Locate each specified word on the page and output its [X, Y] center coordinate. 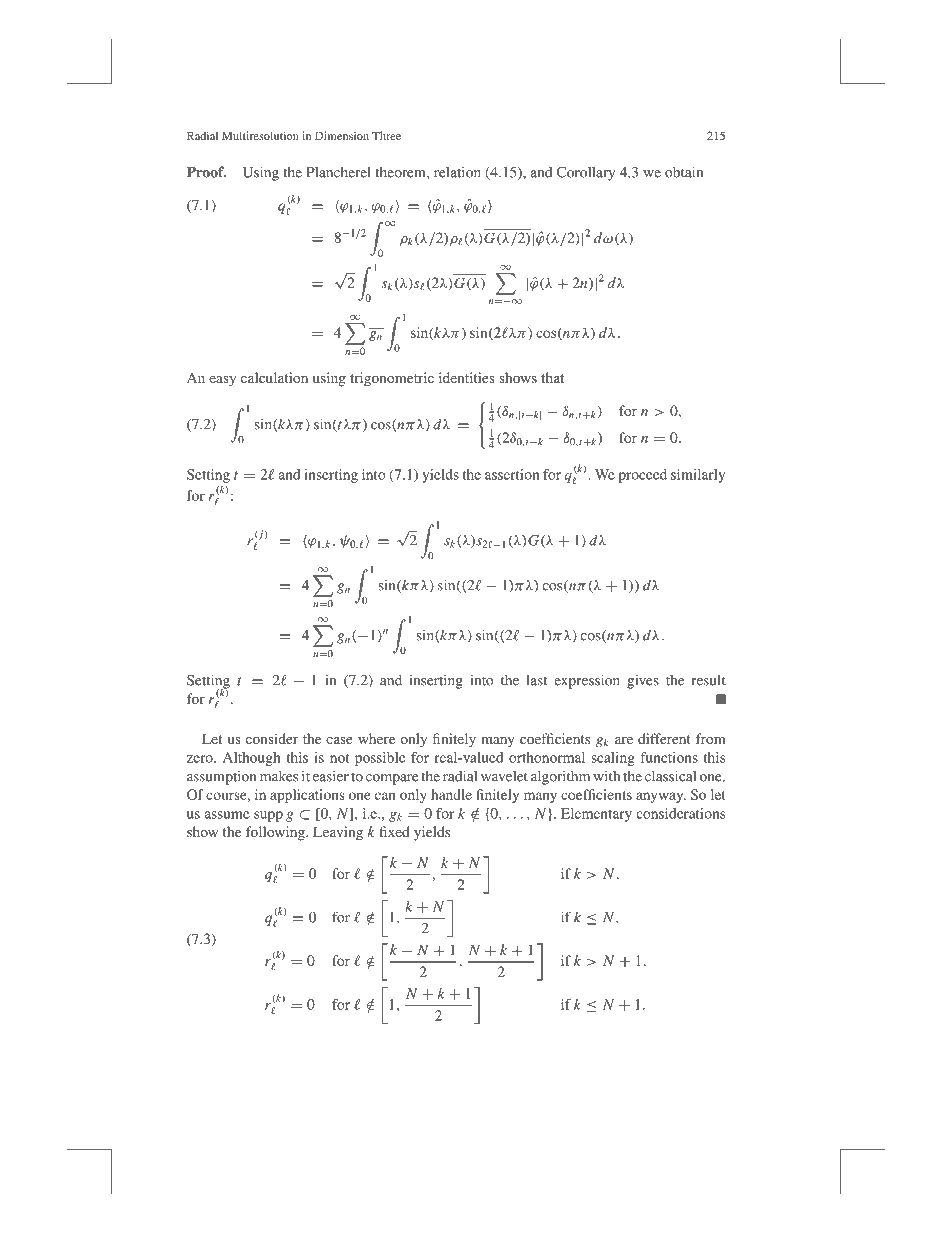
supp [268, 816]
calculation [274, 377]
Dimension [342, 135]
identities [467, 377]
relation [457, 172]
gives [643, 681]
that [552, 377]
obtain [684, 172]
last [536, 680]
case [339, 740]
